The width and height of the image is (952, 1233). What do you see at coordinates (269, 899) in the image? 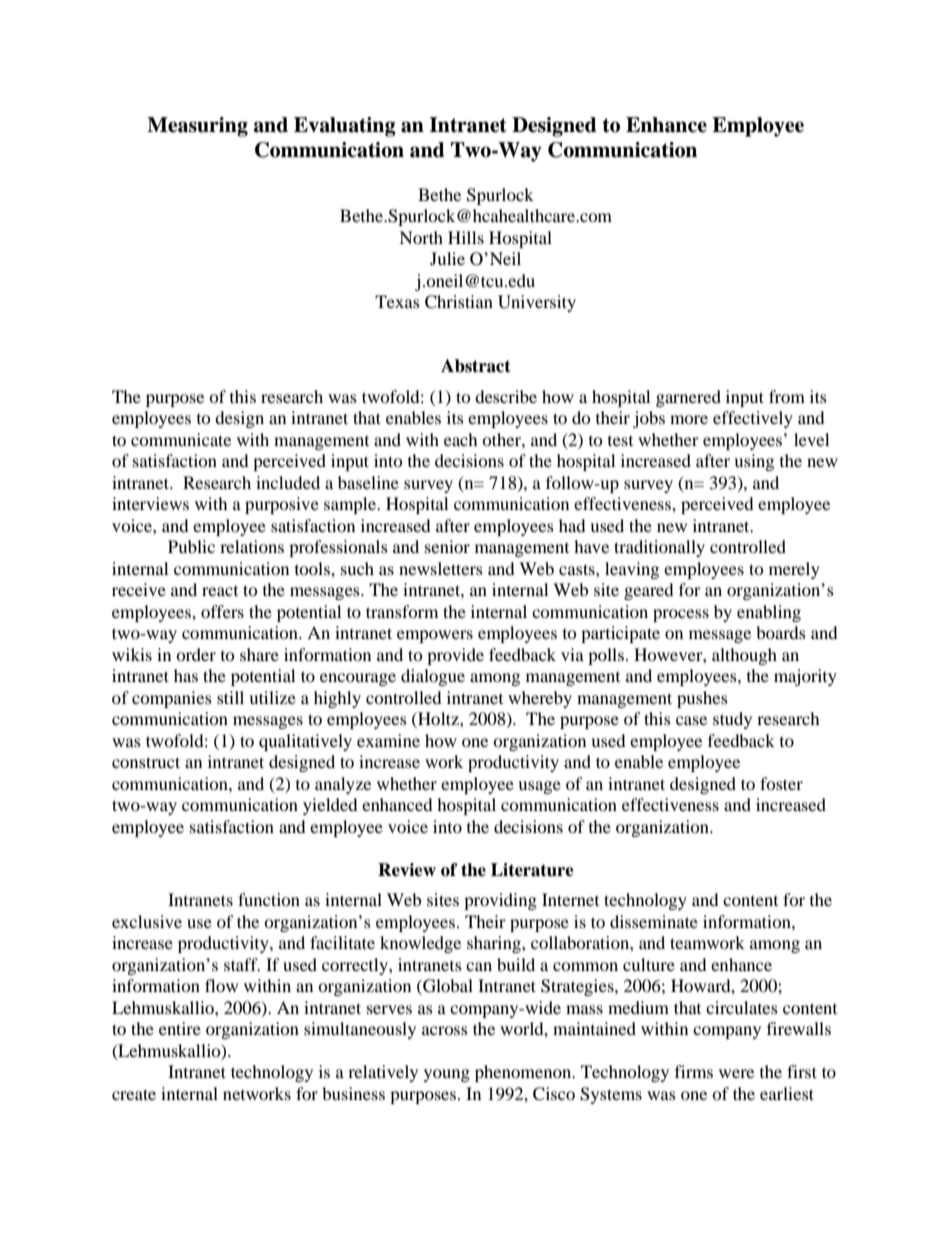
I see `function` at bounding box center [269, 899].
